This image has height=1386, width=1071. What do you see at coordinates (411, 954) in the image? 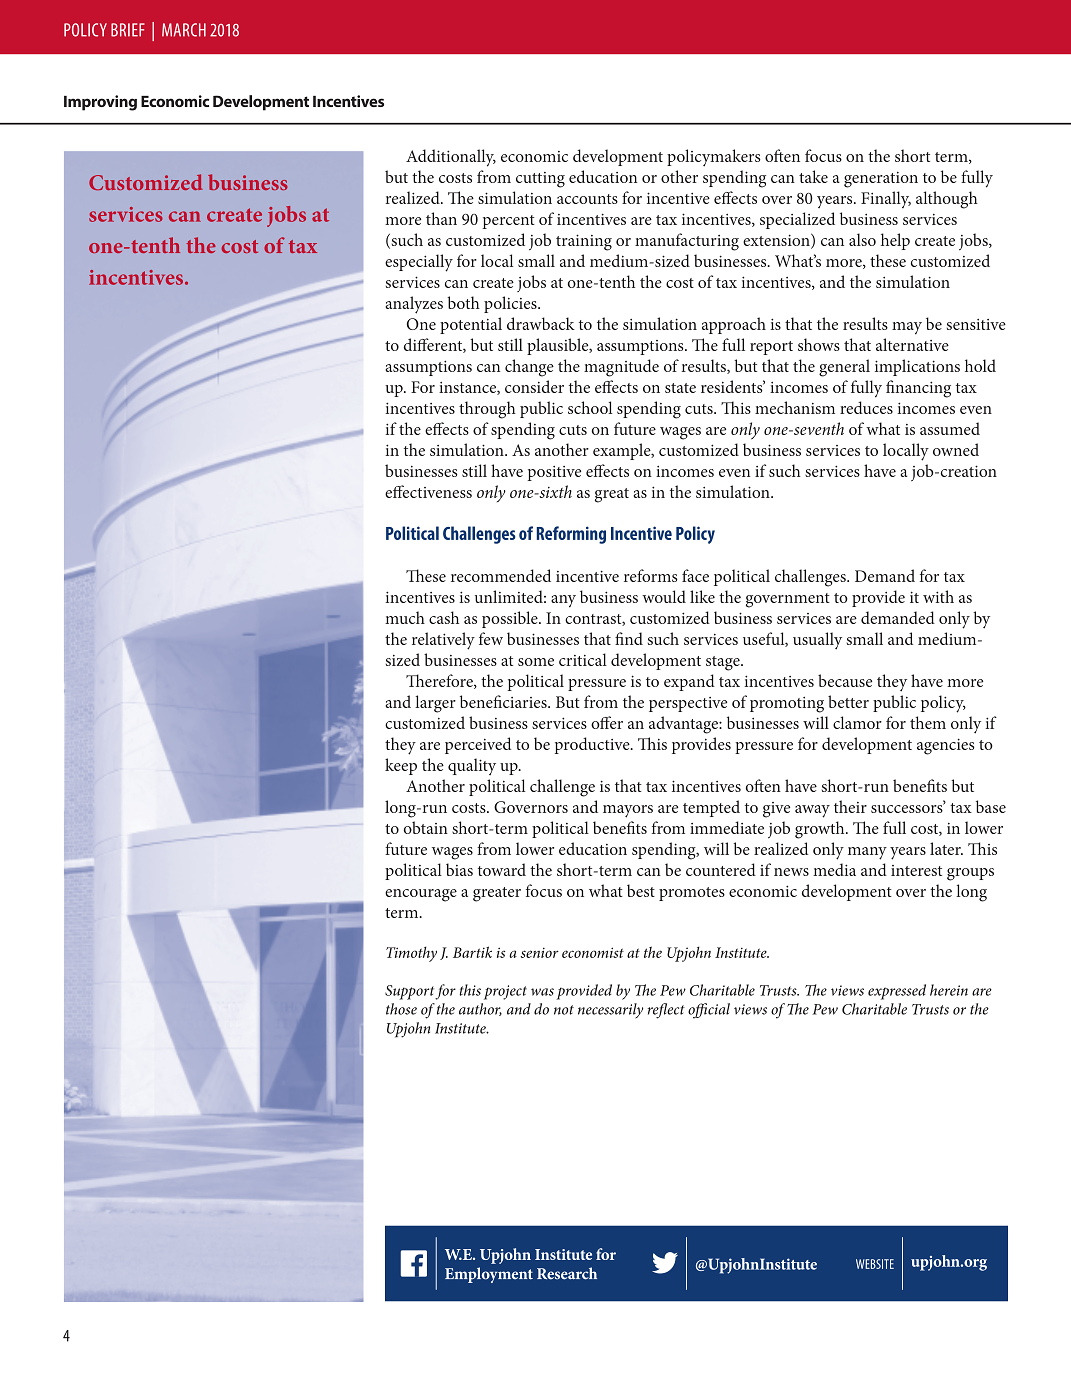
I see `Timothy` at bounding box center [411, 954].
